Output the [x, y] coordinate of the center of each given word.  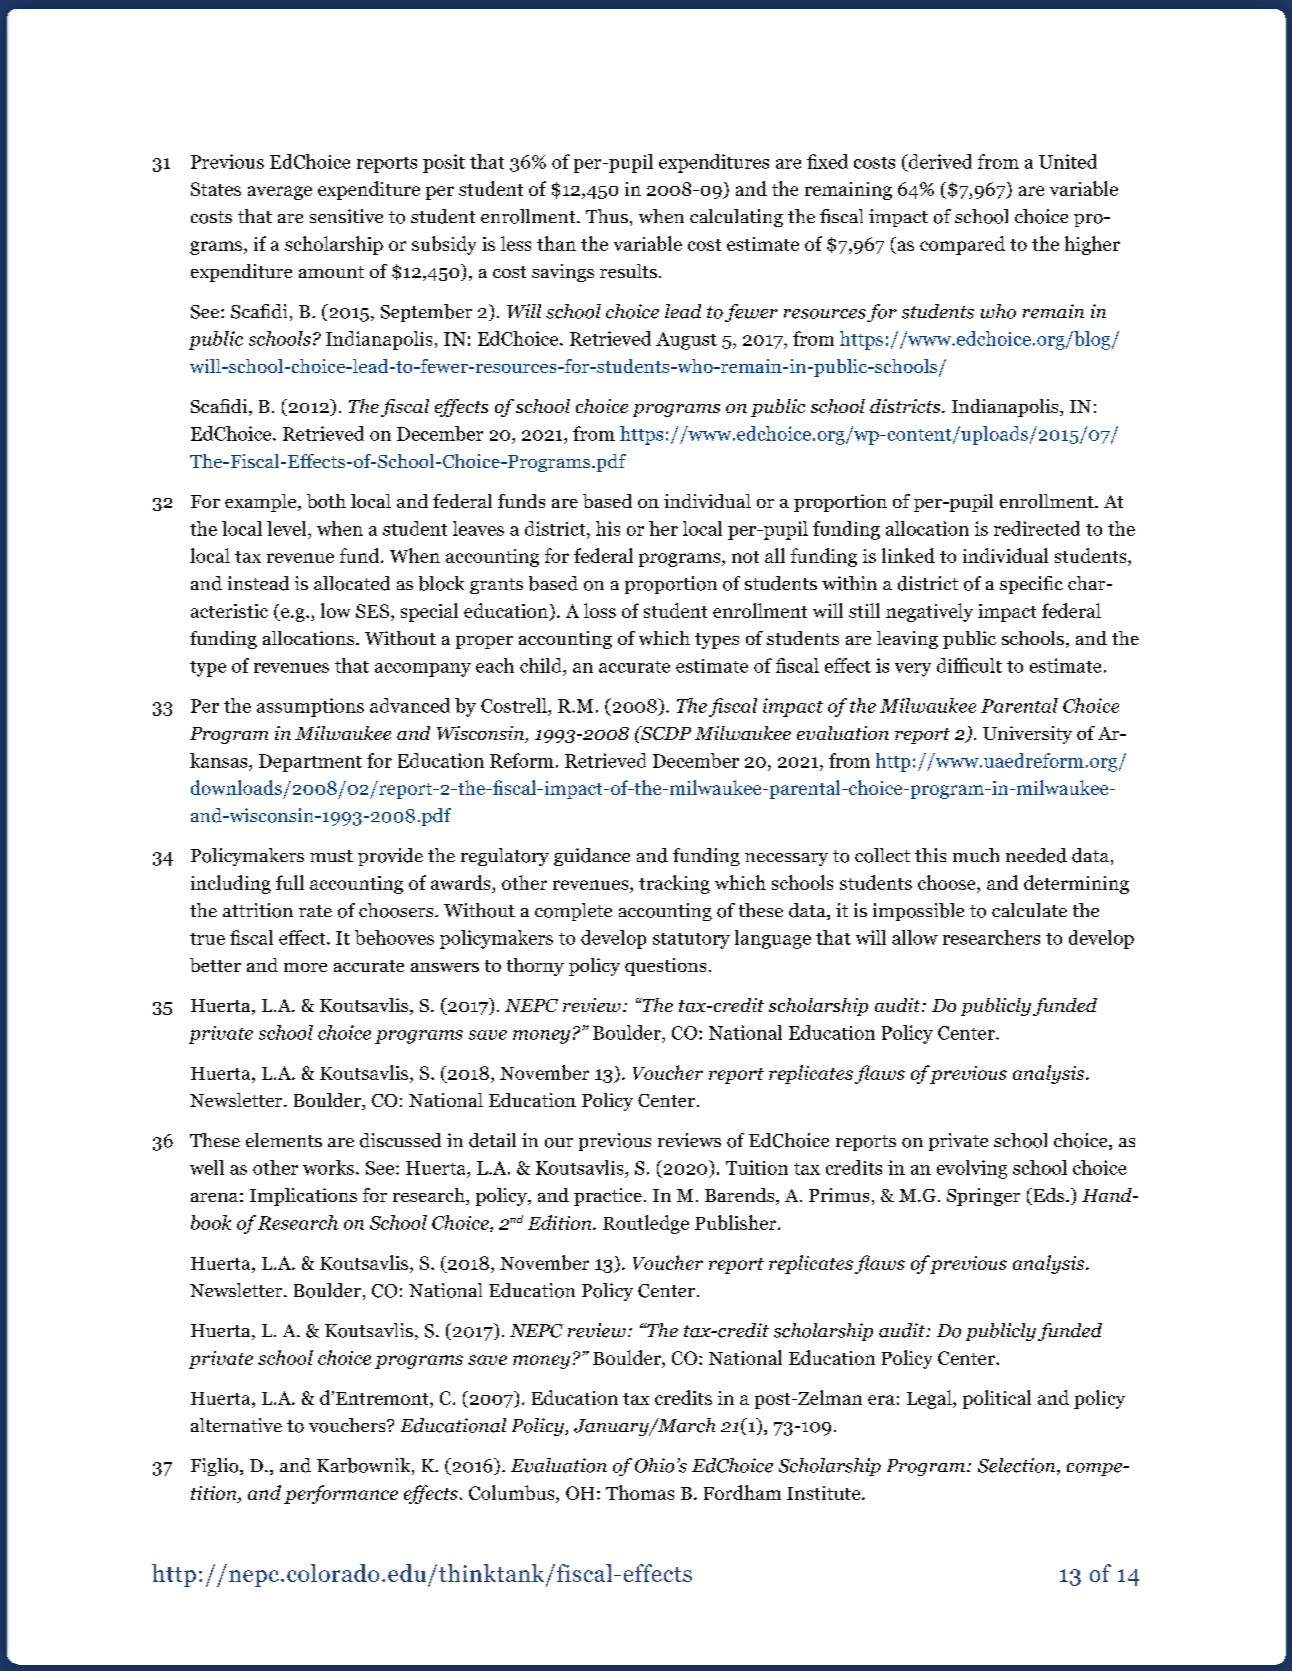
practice [608, 1197]
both [326, 501]
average [280, 193]
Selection [1018, 1466]
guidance [592, 857]
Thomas [640, 1492]
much [976, 855]
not [745, 557]
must [331, 856]
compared [962, 245]
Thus [607, 216]
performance [341, 1494]
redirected [1037, 528]
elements [284, 1140]
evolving [972, 1169]
